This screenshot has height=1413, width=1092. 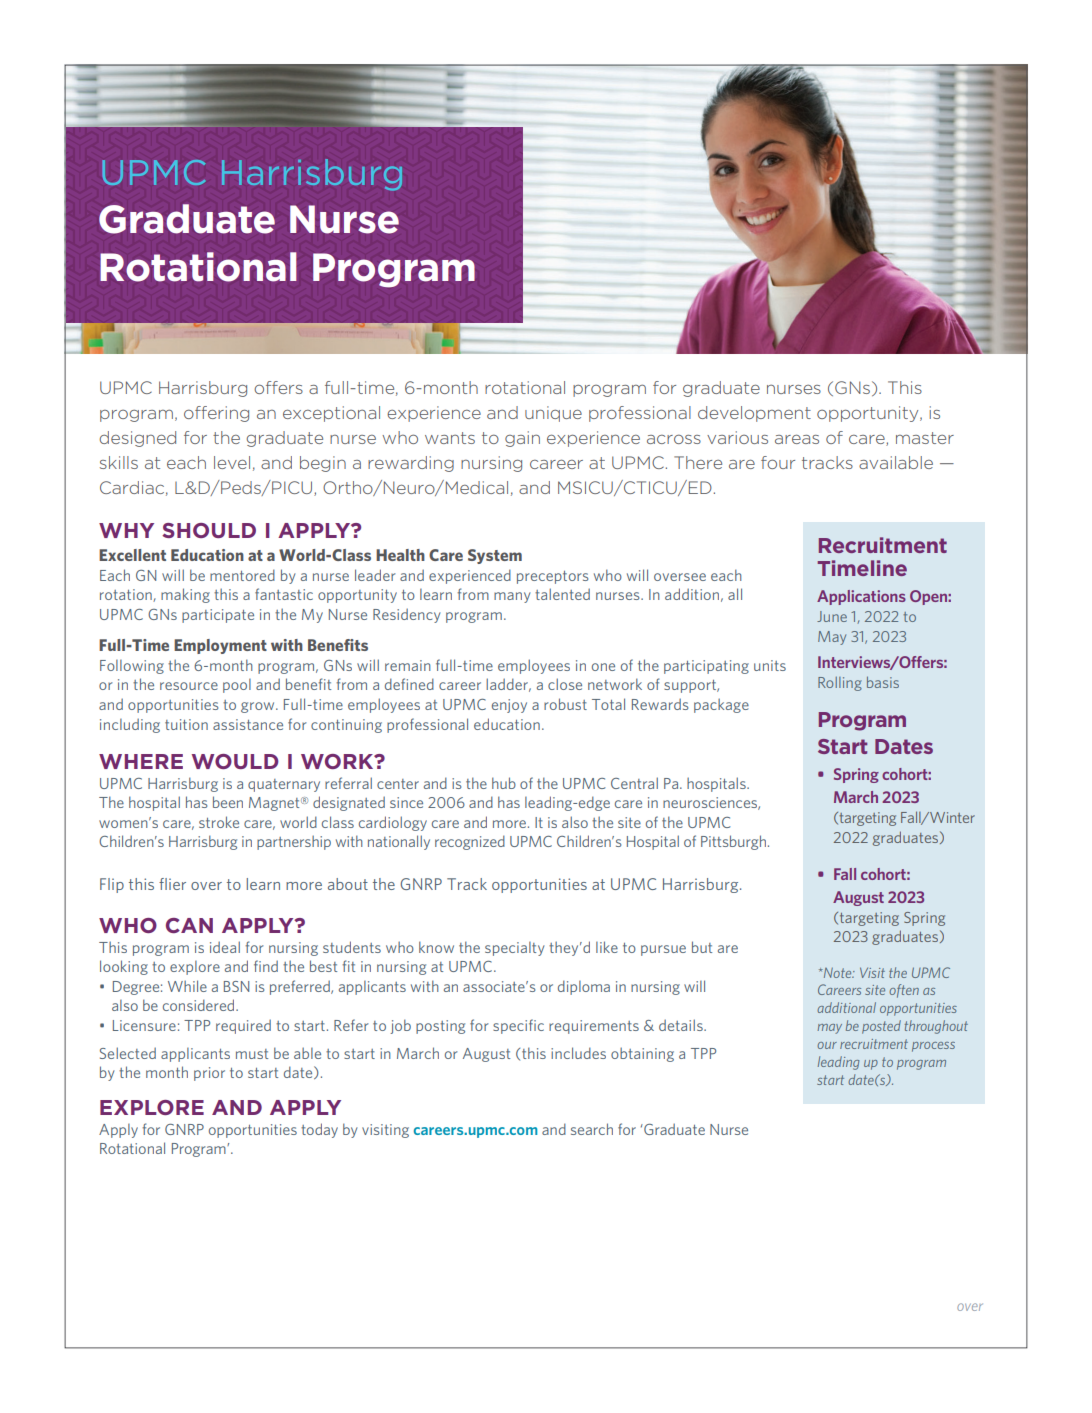 I want to click on Pittsburgh, so click(x=733, y=842).
